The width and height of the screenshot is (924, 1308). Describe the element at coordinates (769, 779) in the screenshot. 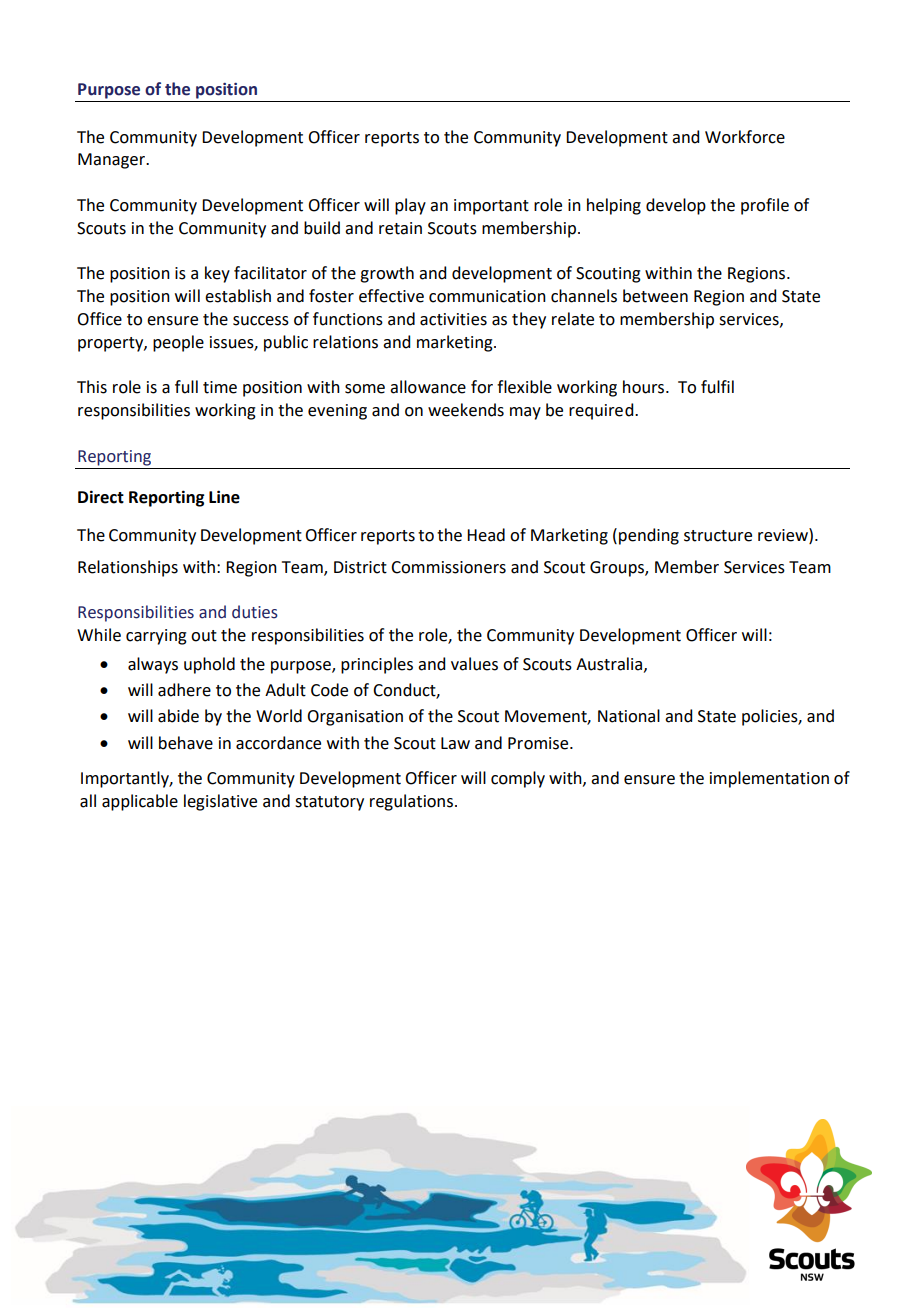

I see `implementation` at that location.
